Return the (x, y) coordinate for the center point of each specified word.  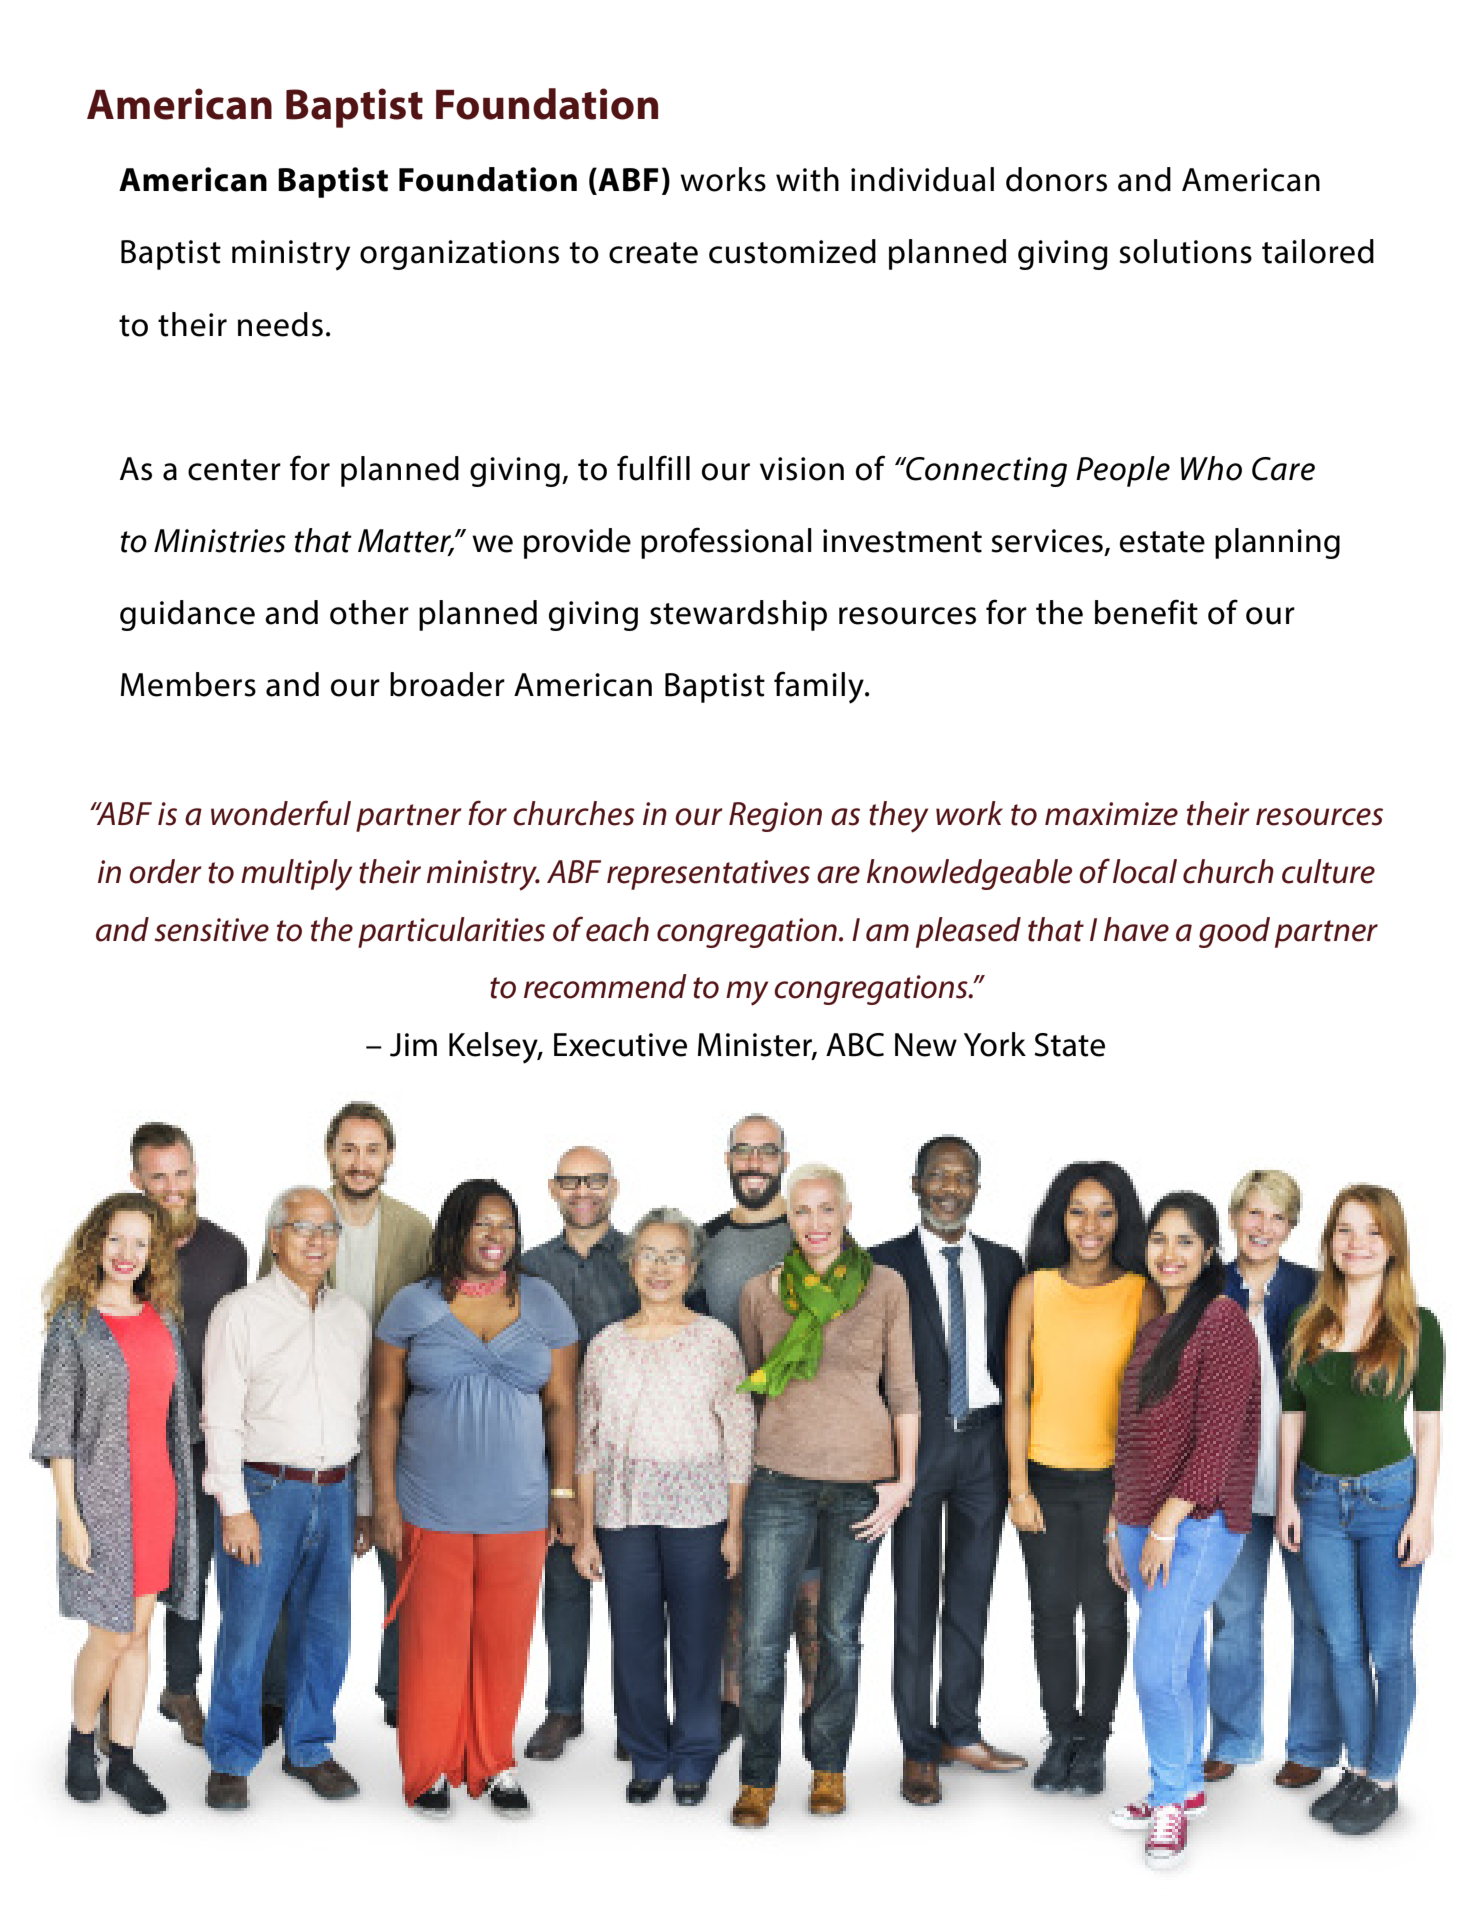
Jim (413, 1045)
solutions (1185, 251)
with (807, 179)
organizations (459, 255)
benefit (1146, 612)
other (369, 612)
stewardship (738, 615)
